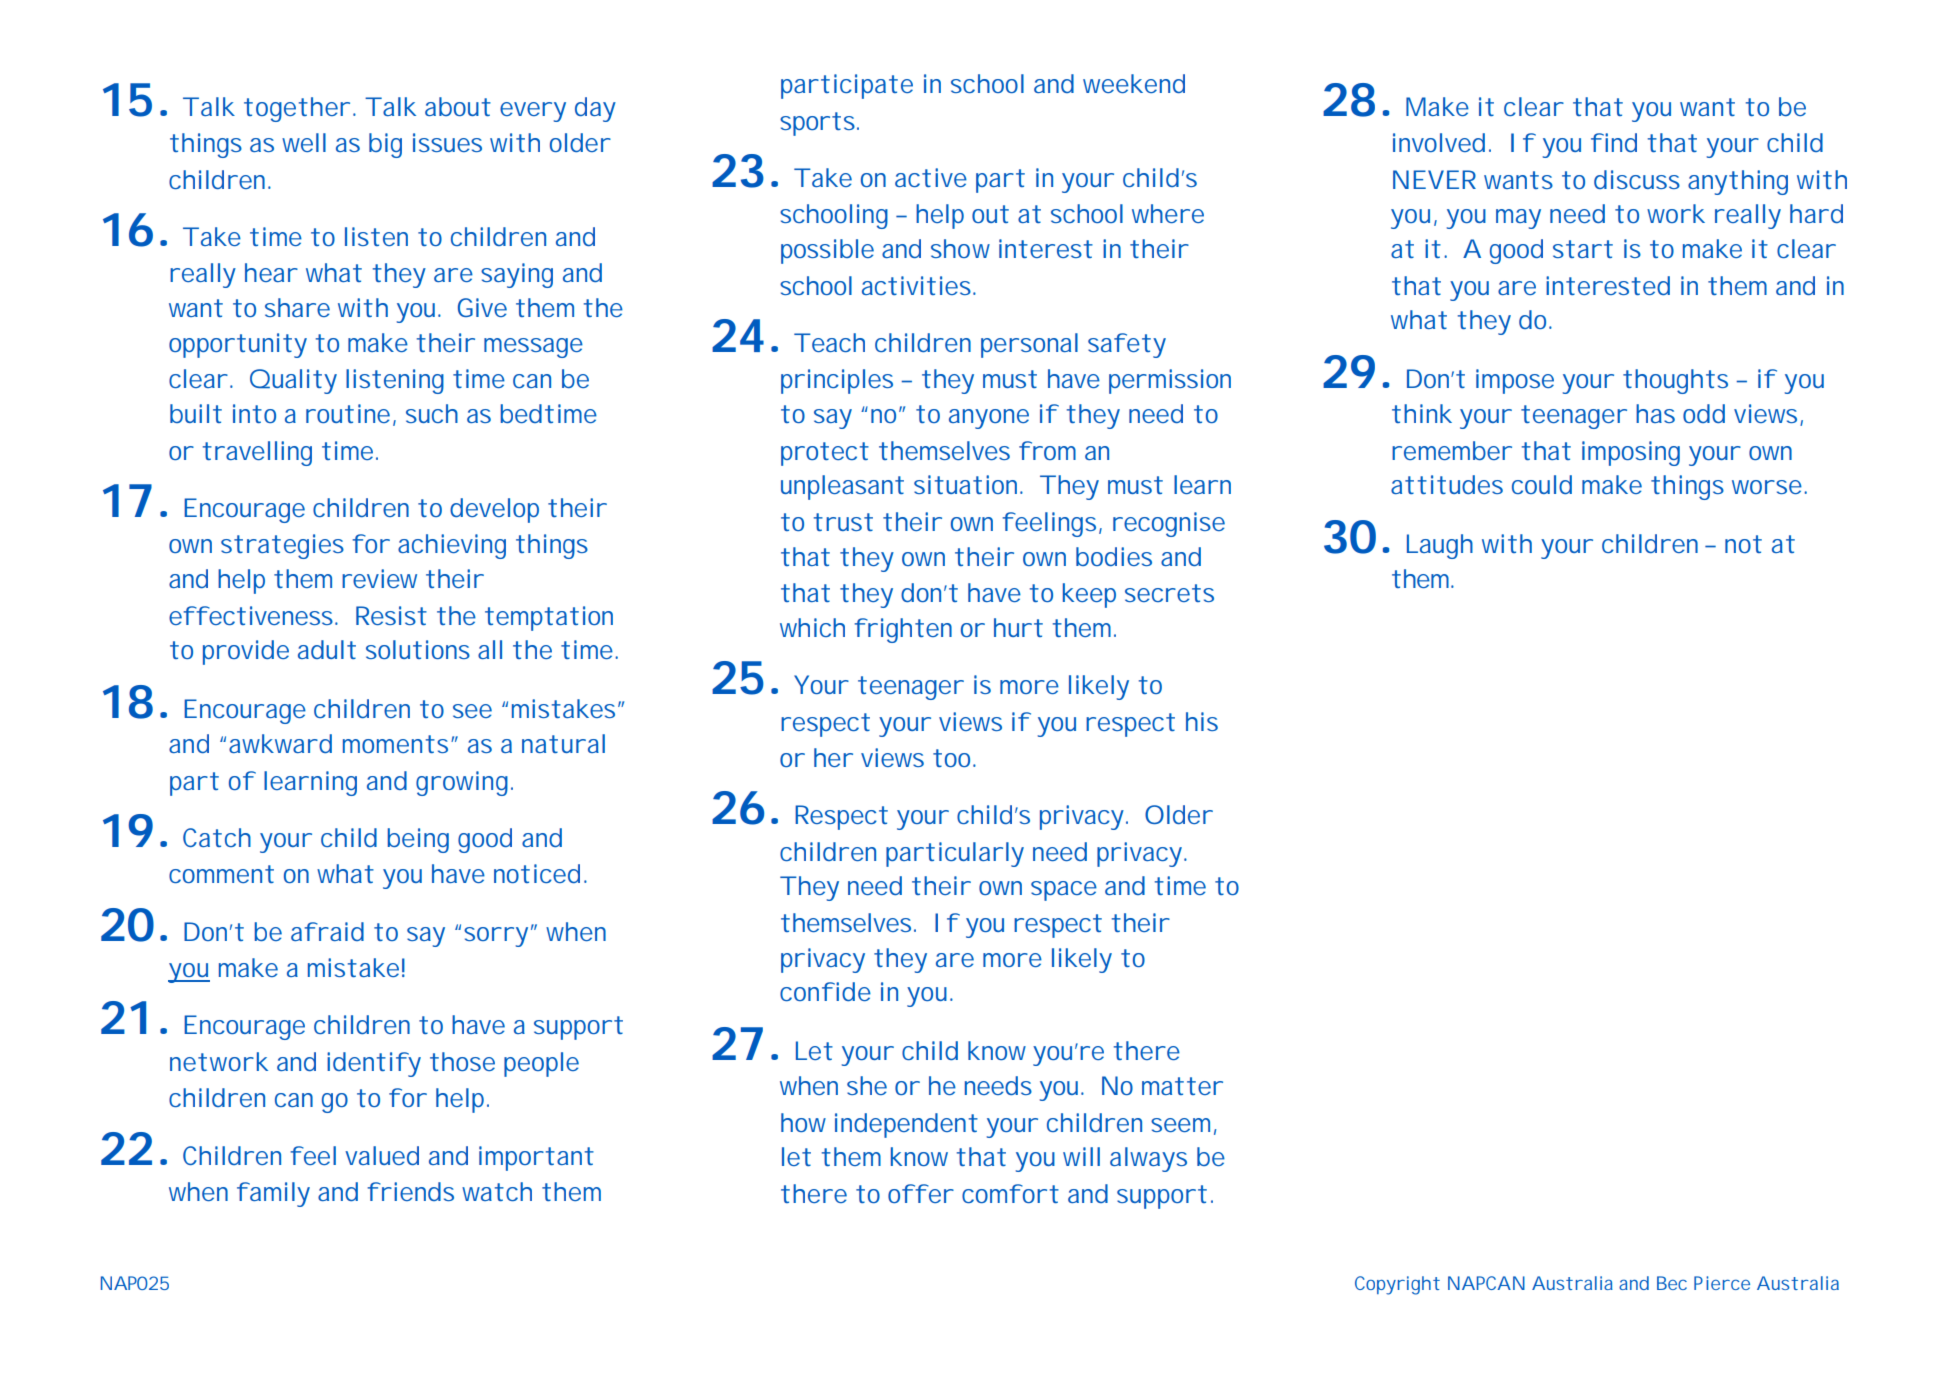 The image size is (1949, 1380). What do you see at coordinates (432, 413) in the screenshot?
I see `such` at bounding box center [432, 413].
